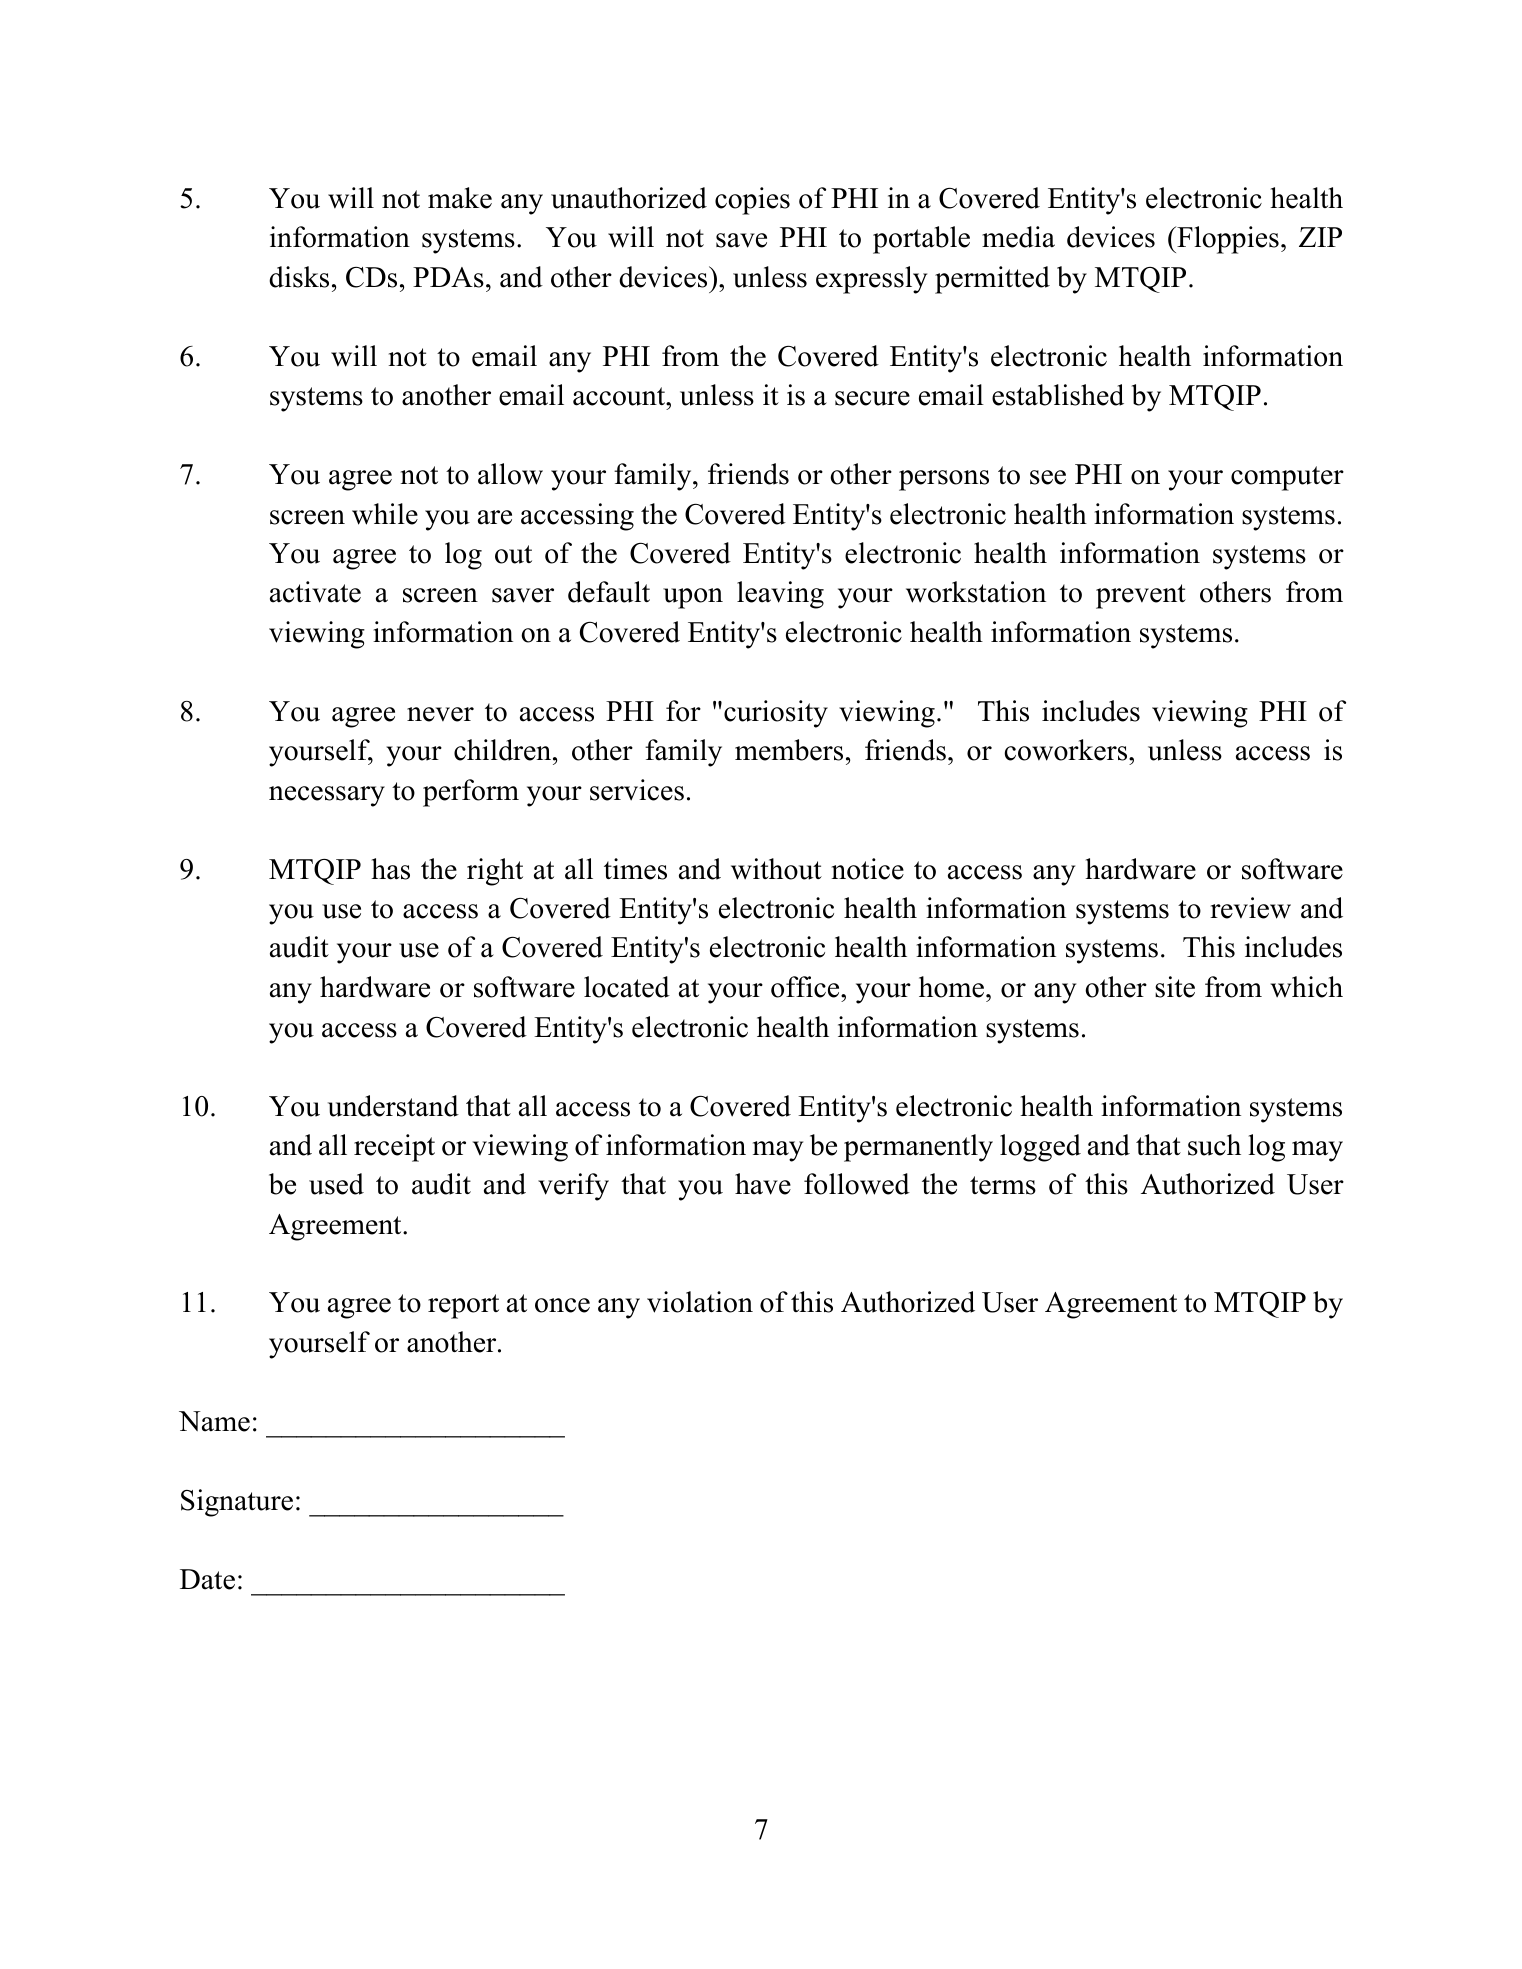  I want to click on have, so click(763, 1184).
